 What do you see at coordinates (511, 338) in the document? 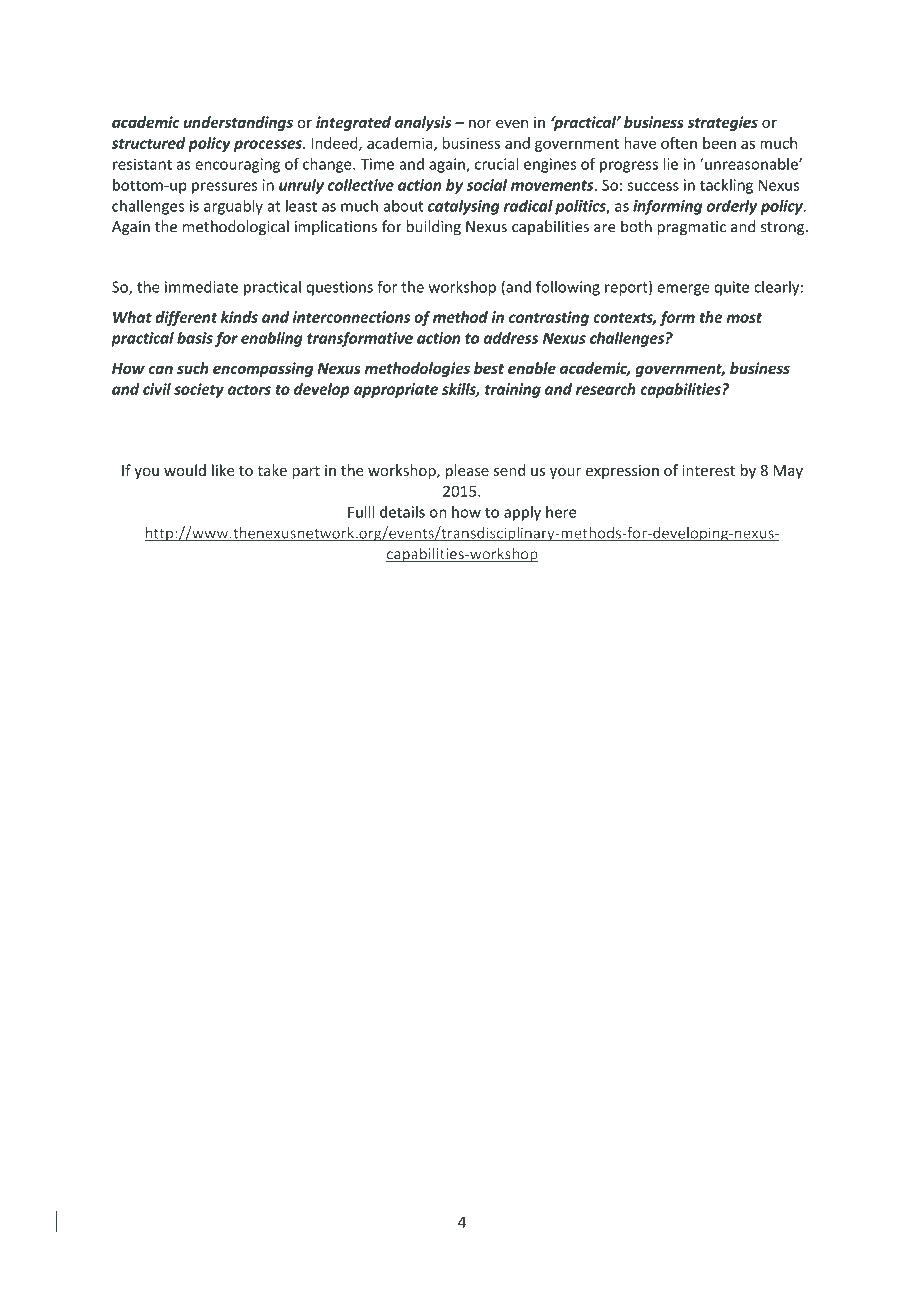
I see `address` at bounding box center [511, 338].
